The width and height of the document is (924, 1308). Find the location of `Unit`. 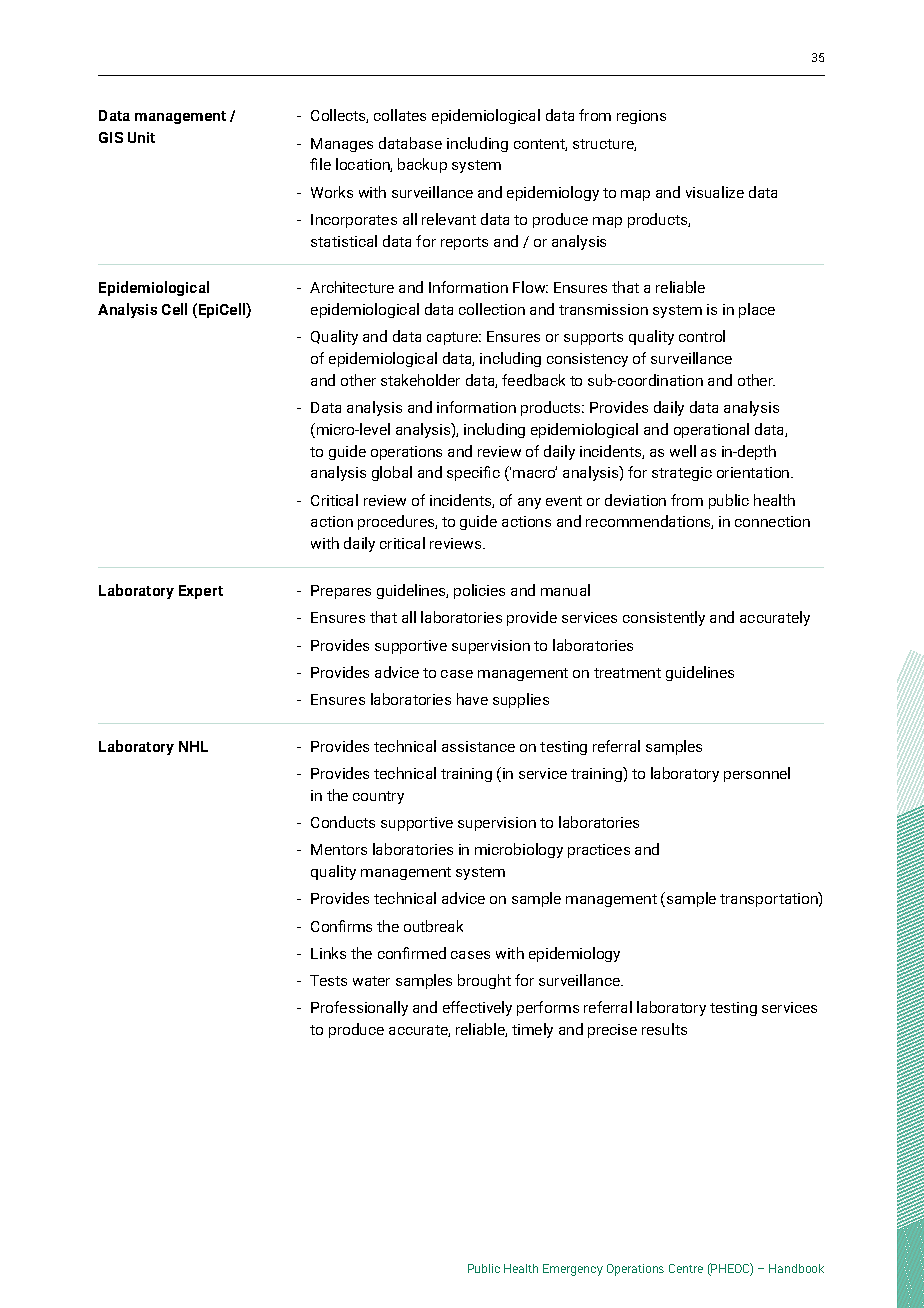

Unit is located at coordinates (141, 137).
